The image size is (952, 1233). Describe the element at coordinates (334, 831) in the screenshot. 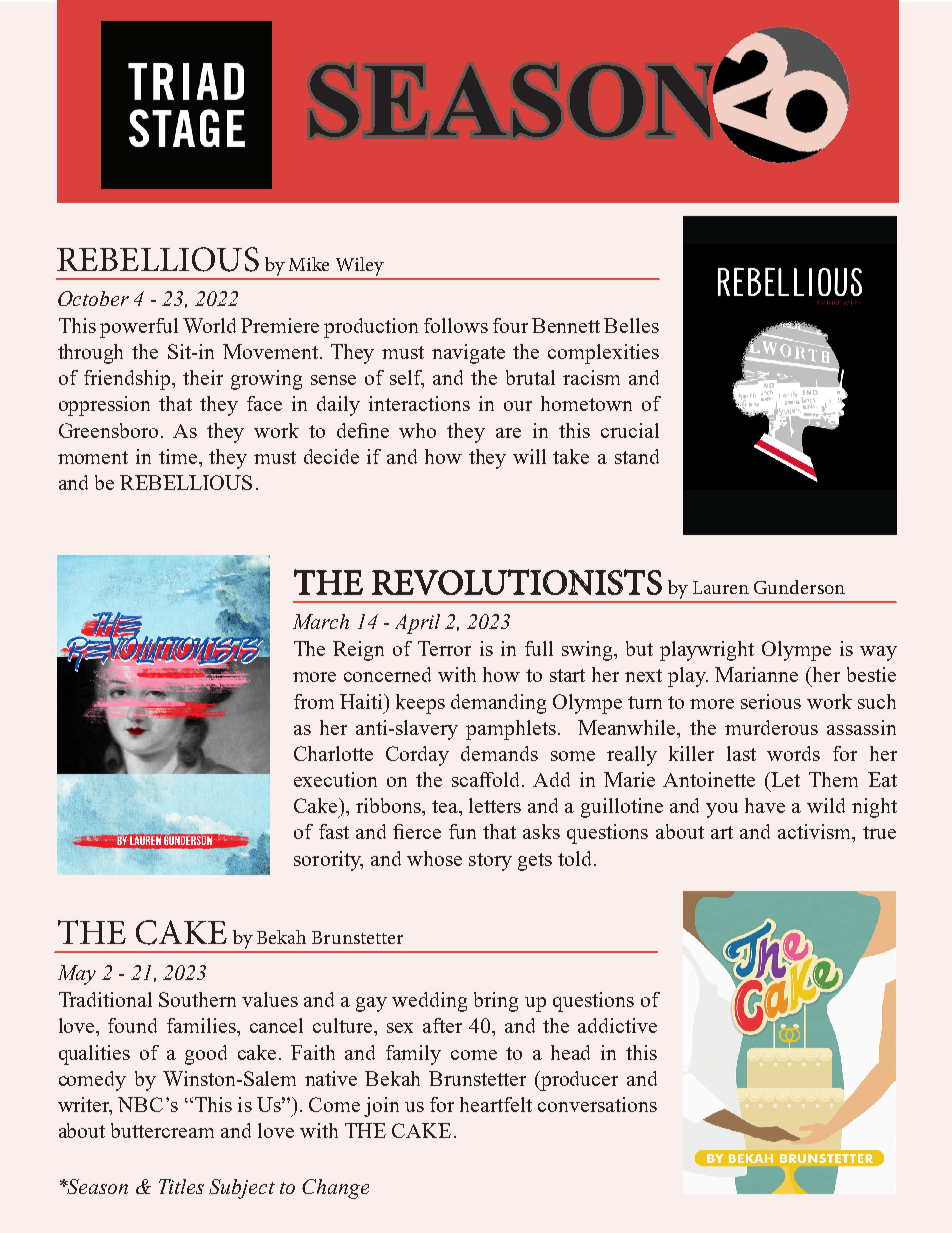

I see `fast` at that location.
